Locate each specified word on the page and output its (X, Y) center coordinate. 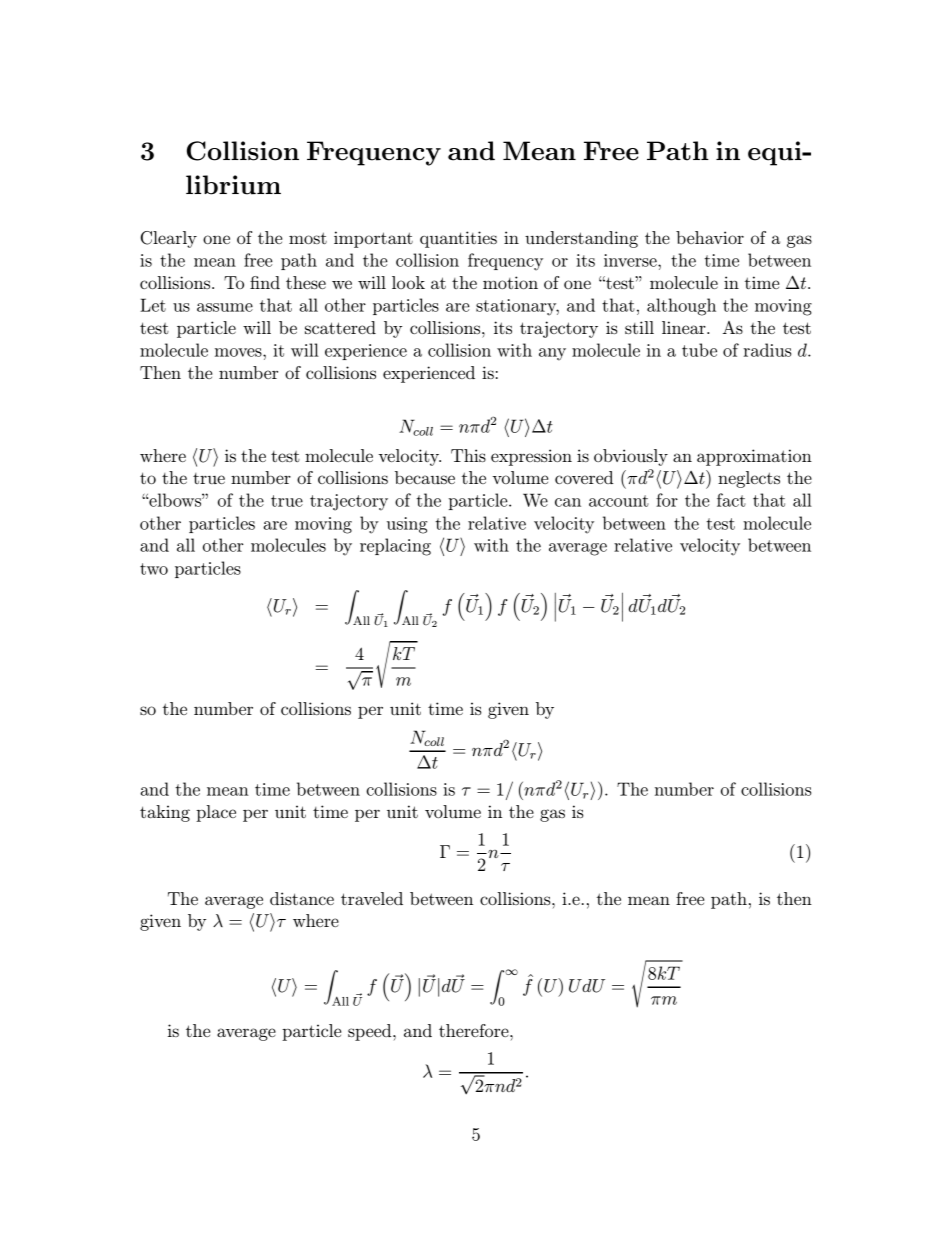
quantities (458, 239)
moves (239, 352)
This (468, 455)
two (154, 569)
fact (731, 500)
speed (371, 1032)
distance (302, 898)
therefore (475, 1030)
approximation (754, 457)
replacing (395, 547)
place (216, 813)
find (265, 282)
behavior (710, 237)
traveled (372, 898)
